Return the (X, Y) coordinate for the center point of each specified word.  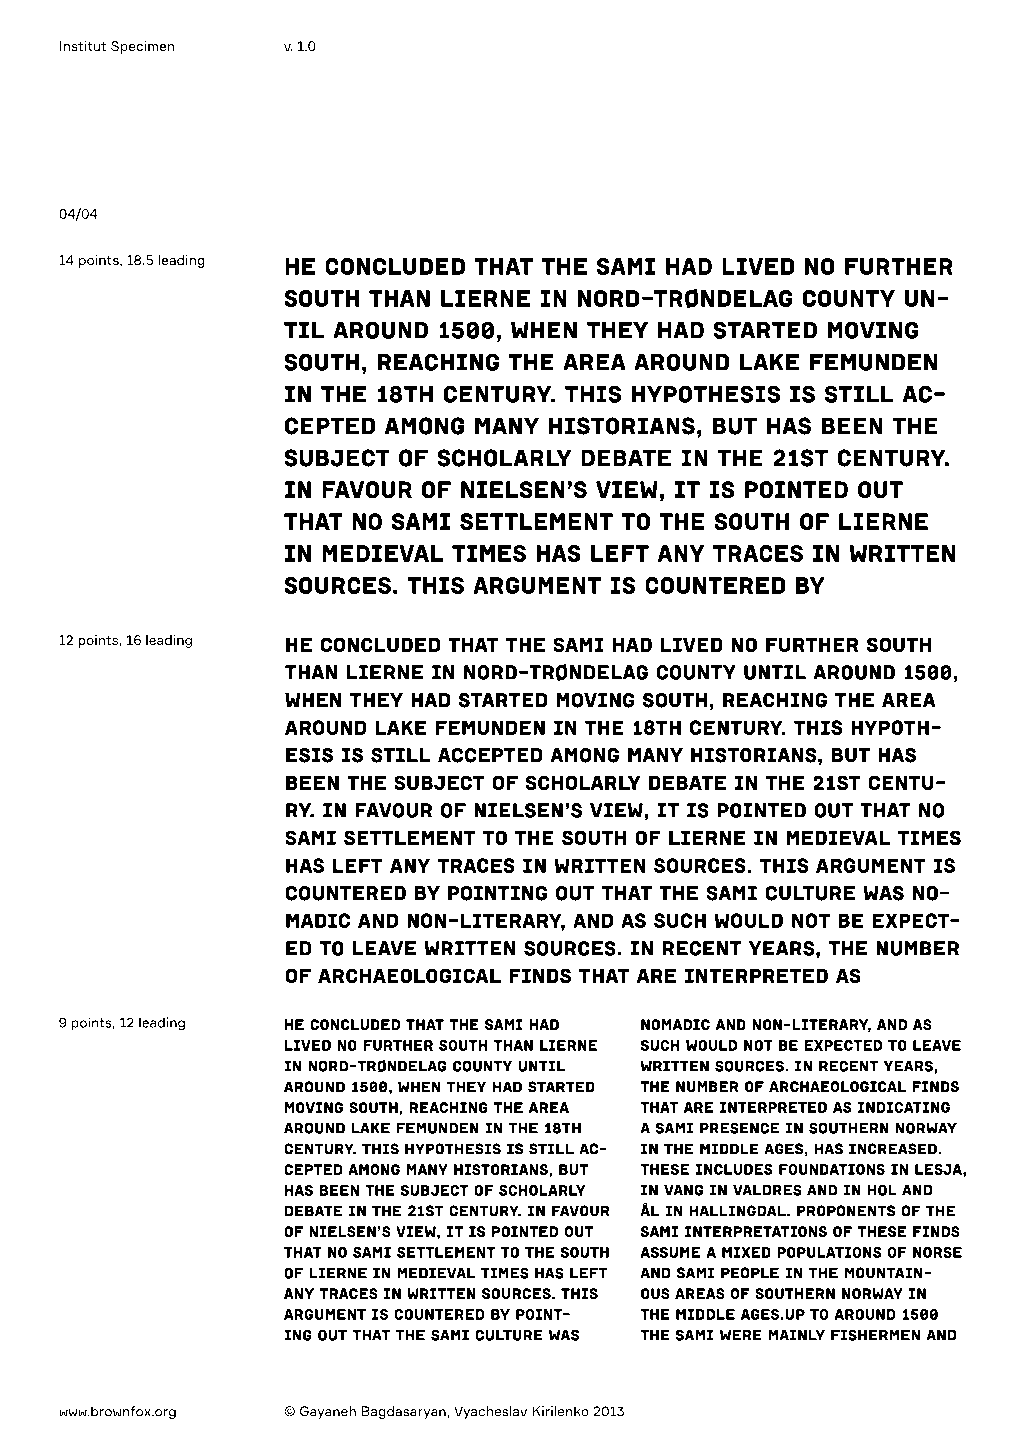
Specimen (142, 47)
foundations (832, 1169)
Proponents (846, 1211)
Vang (683, 1190)
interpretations (756, 1232)
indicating (904, 1107)
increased (894, 1149)
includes (734, 1169)
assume (670, 1252)
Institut (83, 46)
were (741, 1335)
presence (739, 1128)
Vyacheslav (490, 1412)
